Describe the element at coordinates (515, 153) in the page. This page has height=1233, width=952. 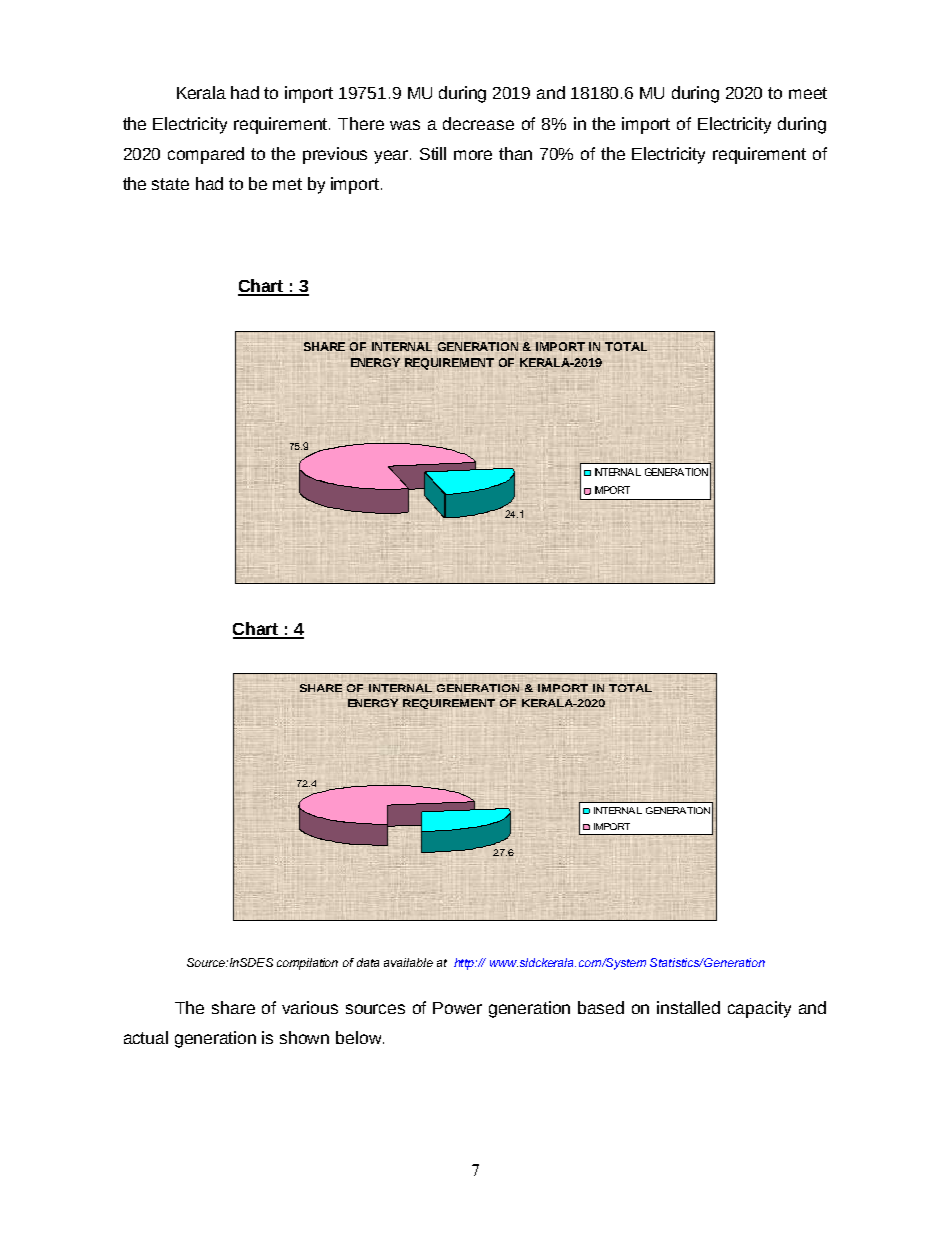
I see `than` at that location.
